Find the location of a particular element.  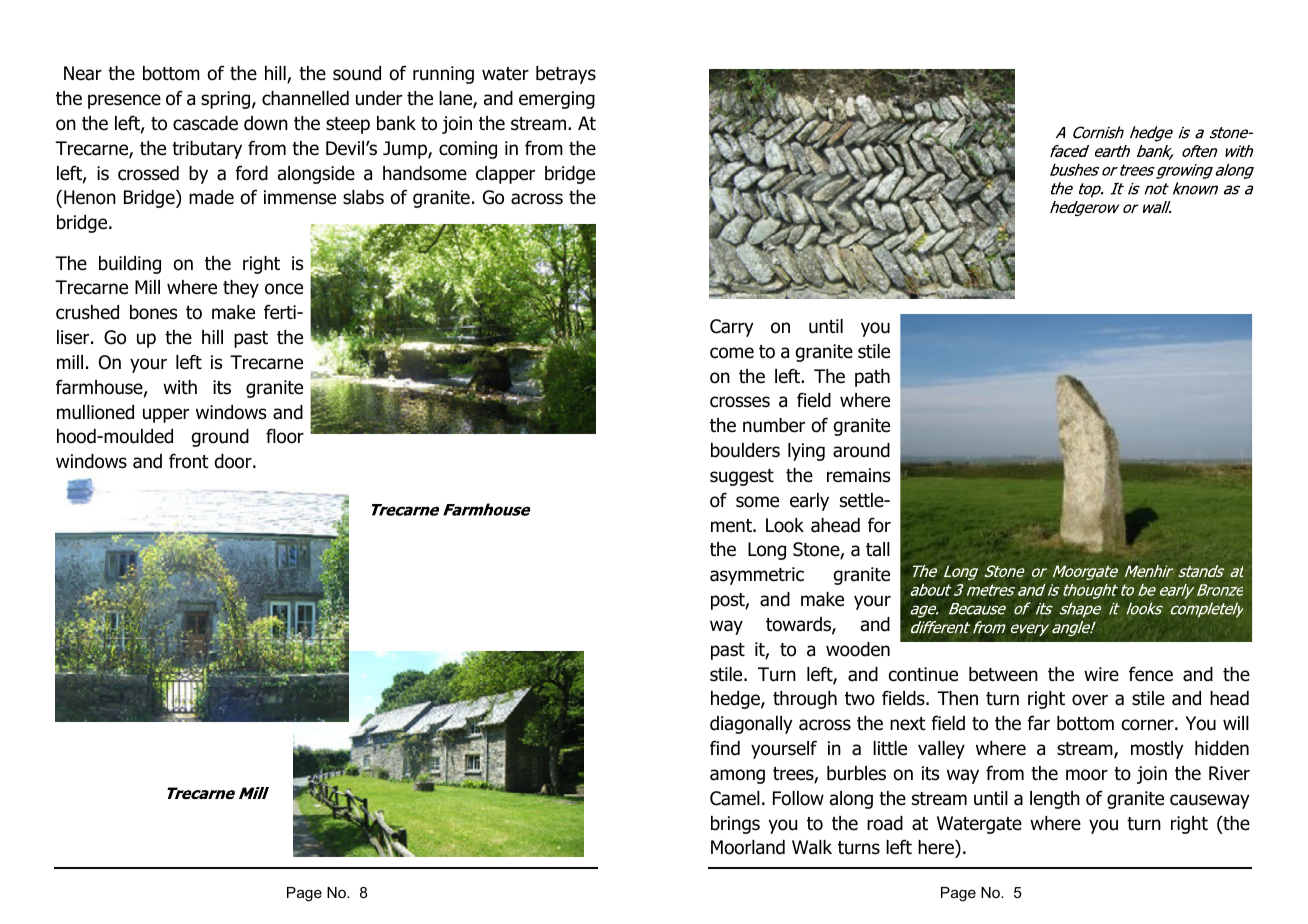

emerging is located at coordinates (557, 100).
